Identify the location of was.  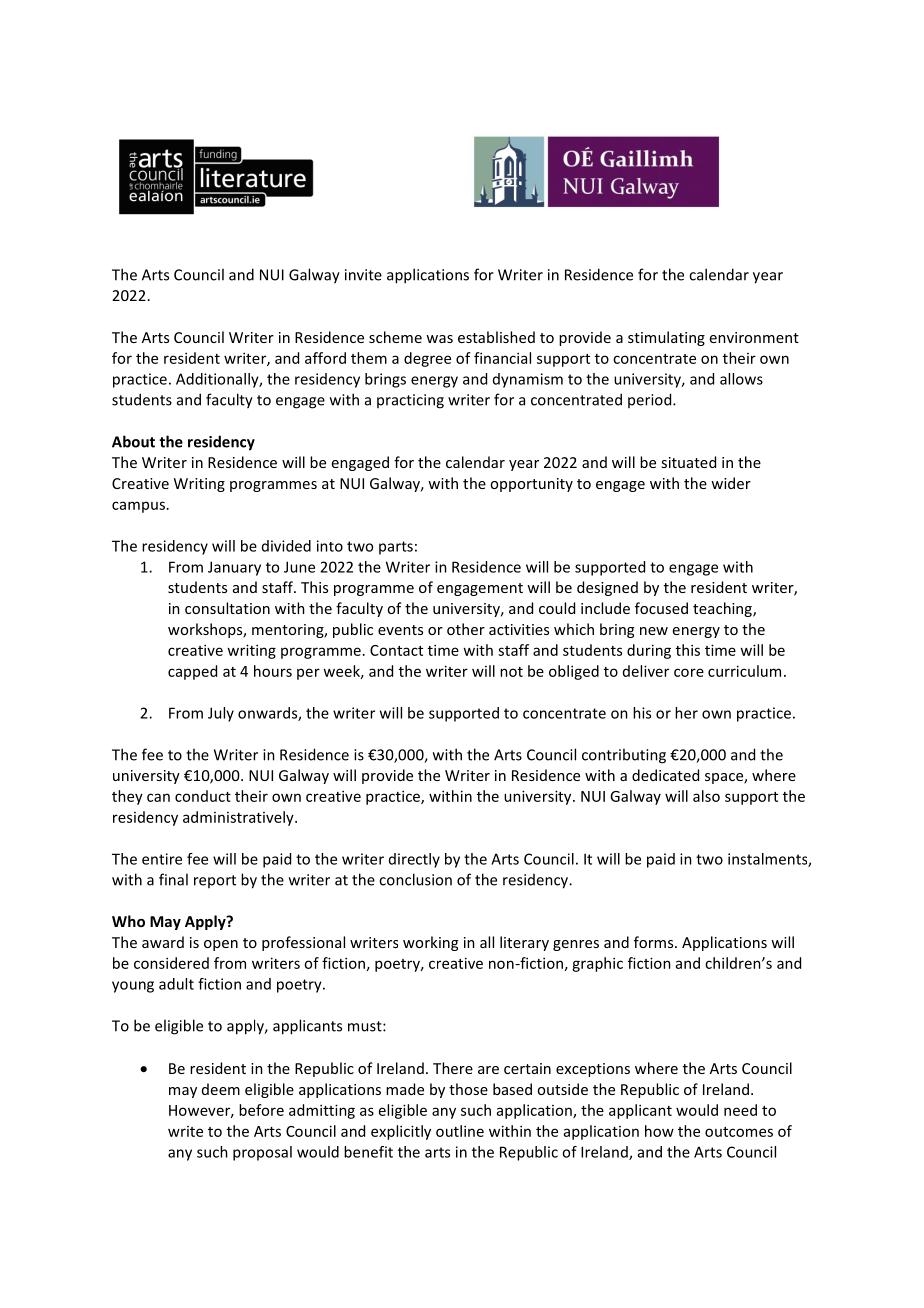
(439, 339).
